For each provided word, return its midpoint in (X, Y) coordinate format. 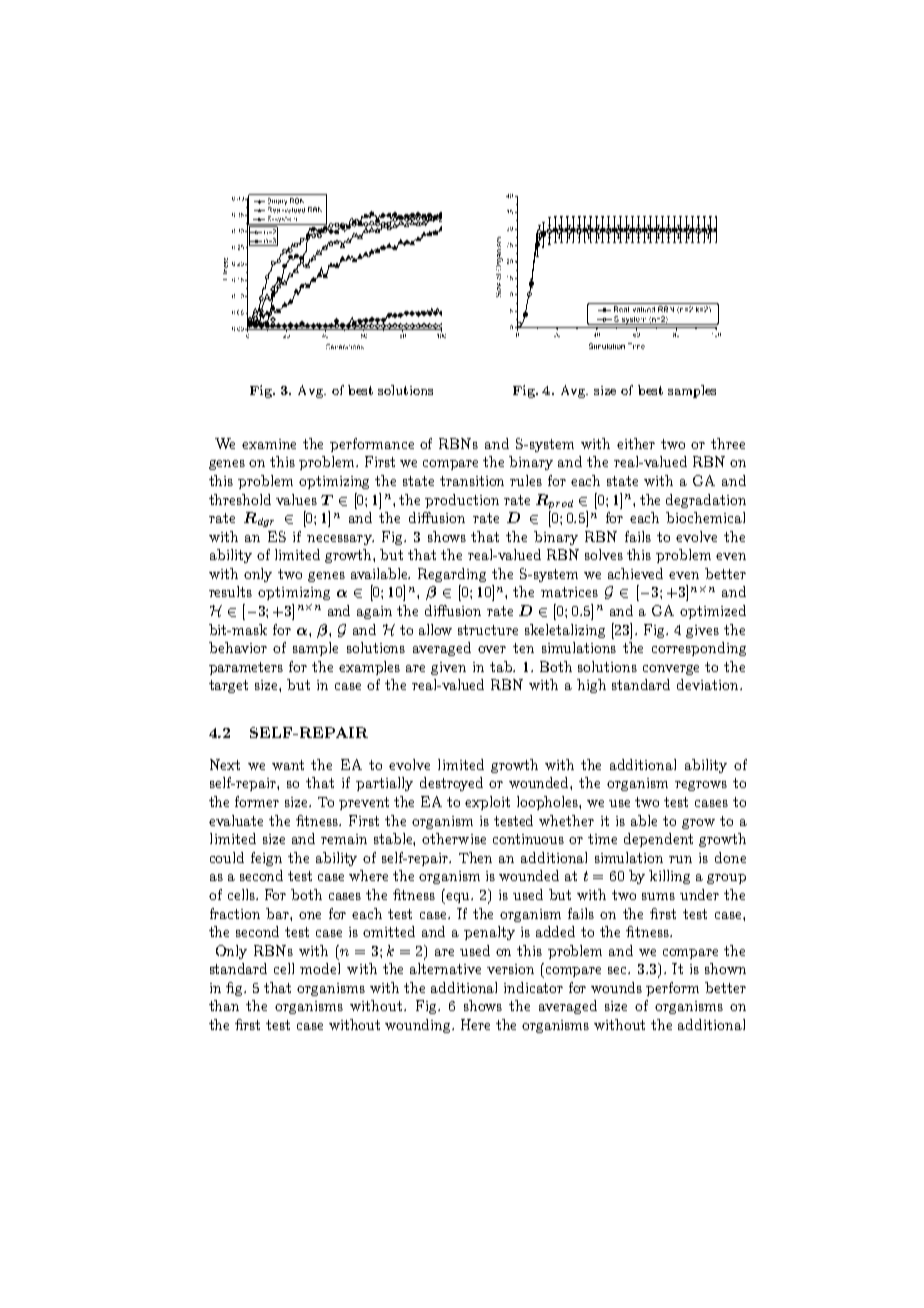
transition (472, 481)
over (492, 649)
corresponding (699, 649)
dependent (658, 840)
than (224, 1005)
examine (269, 444)
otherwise (454, 838)
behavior (238, 647)
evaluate (236, 820)
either (636, 443)
